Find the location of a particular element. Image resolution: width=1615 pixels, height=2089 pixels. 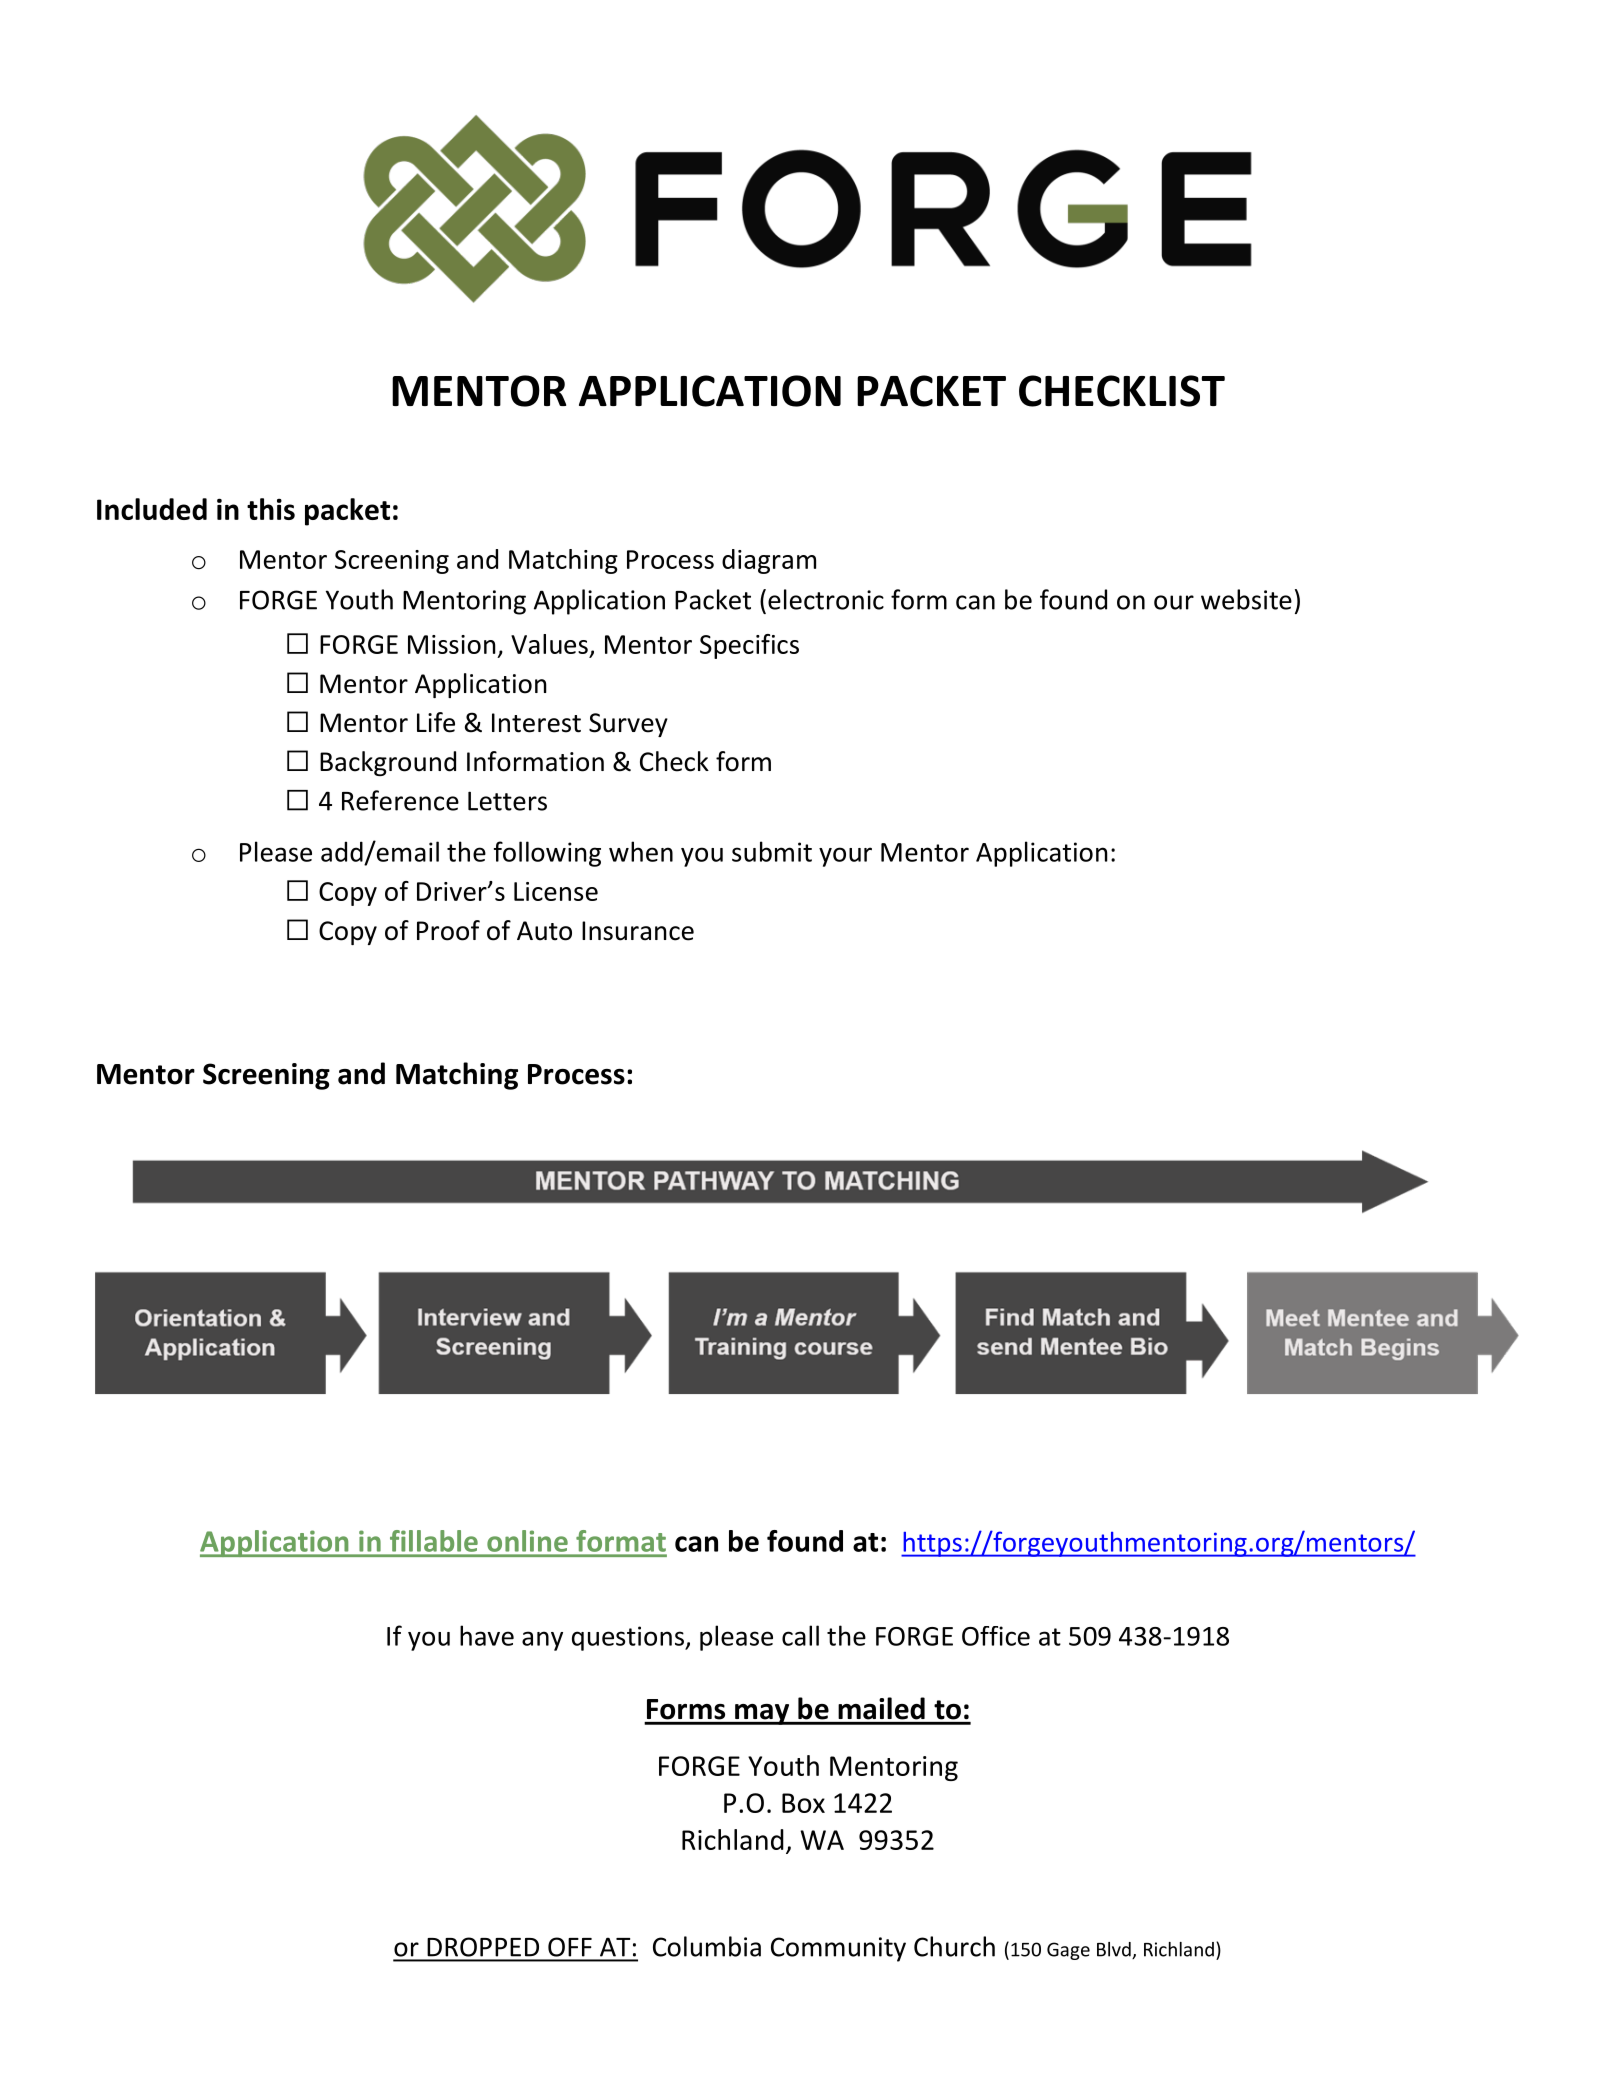

Proof is located at coordinates (448, 930).
